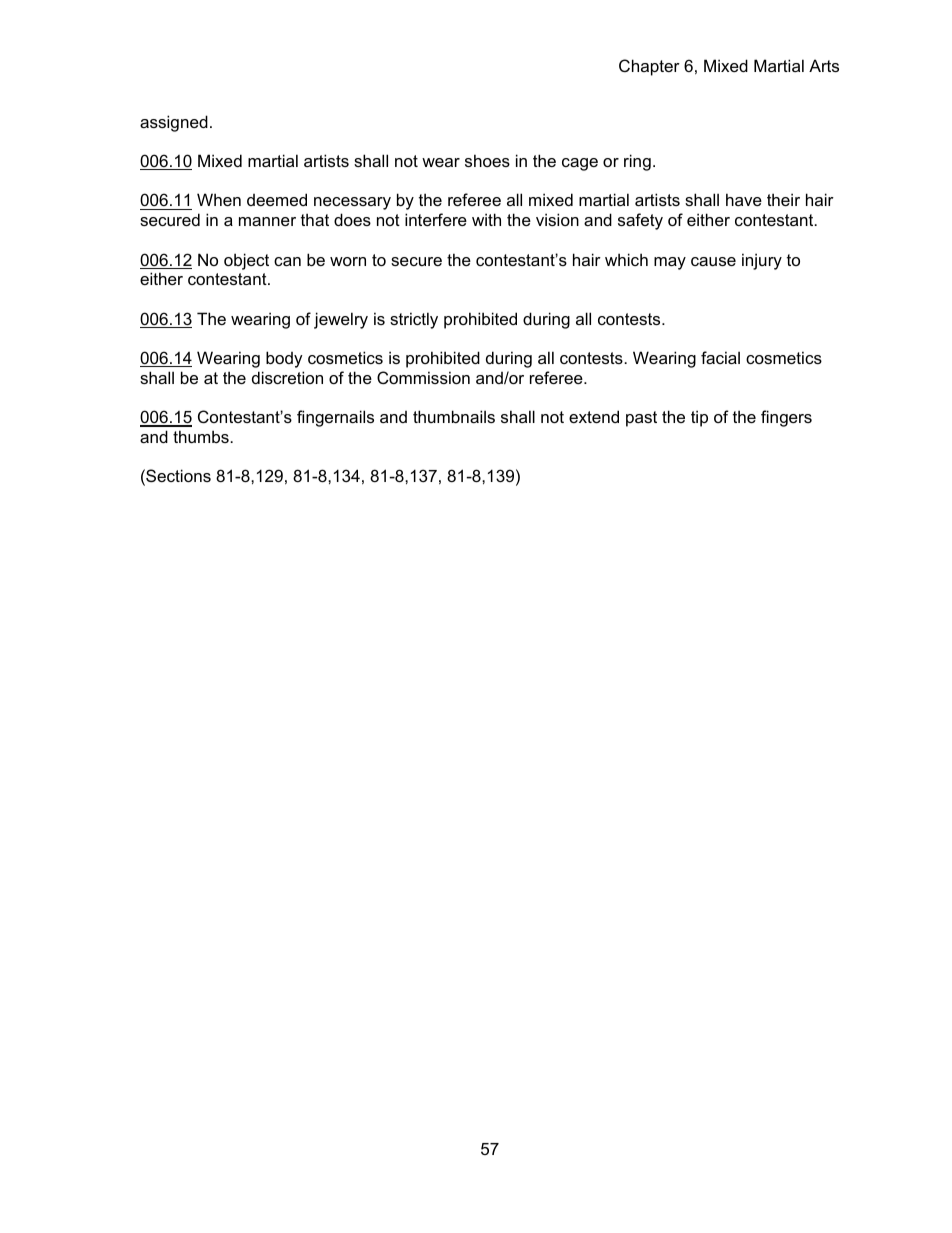  What do you see at coordinates (246, 261) in the image?
I see `object` at bounding box center [246, 261].
